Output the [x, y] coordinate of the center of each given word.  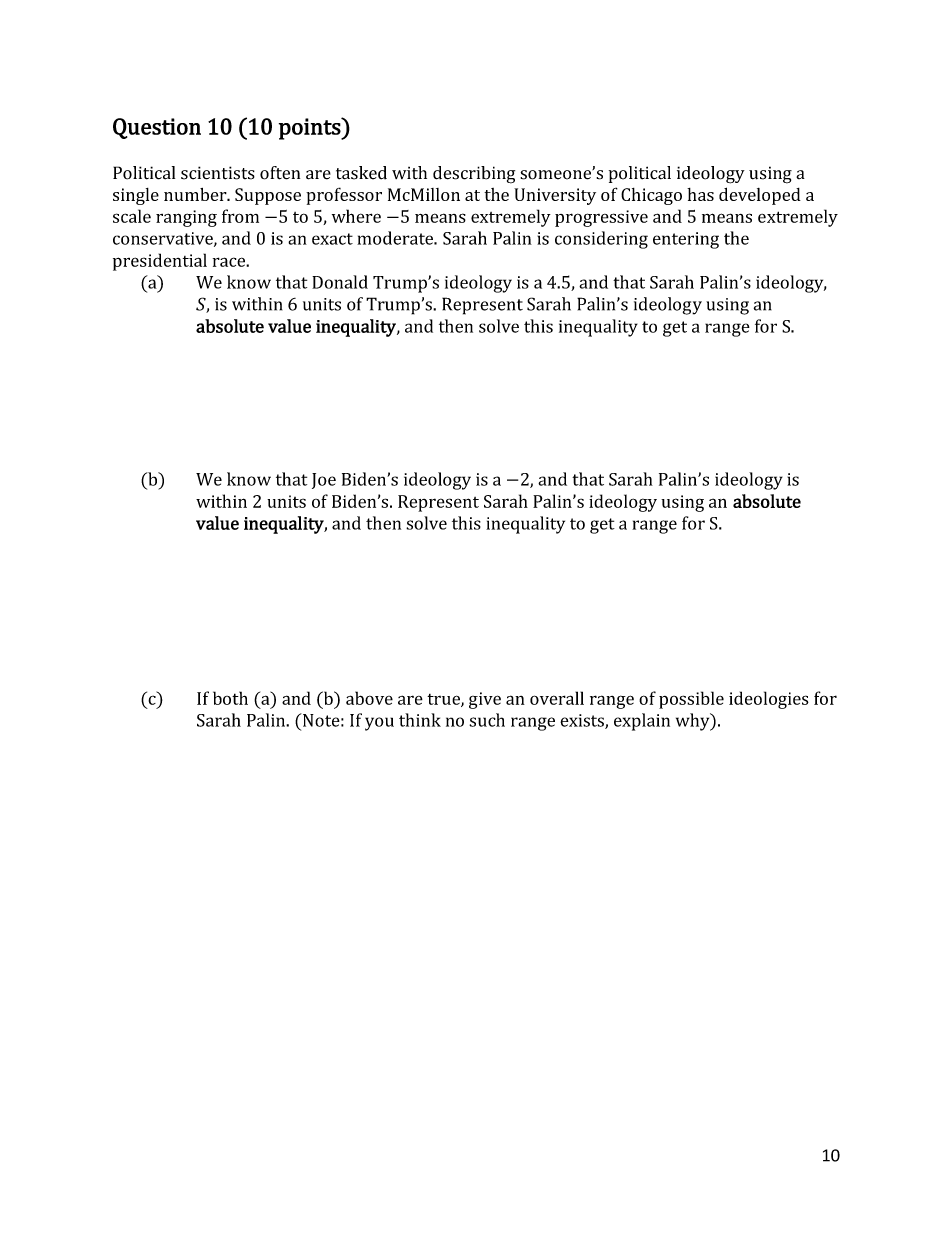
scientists [218, 173]
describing [474, 175]
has [700, 194]
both [230, 698]
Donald [340, 282]
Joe [324, 481]
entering [686, 240]
